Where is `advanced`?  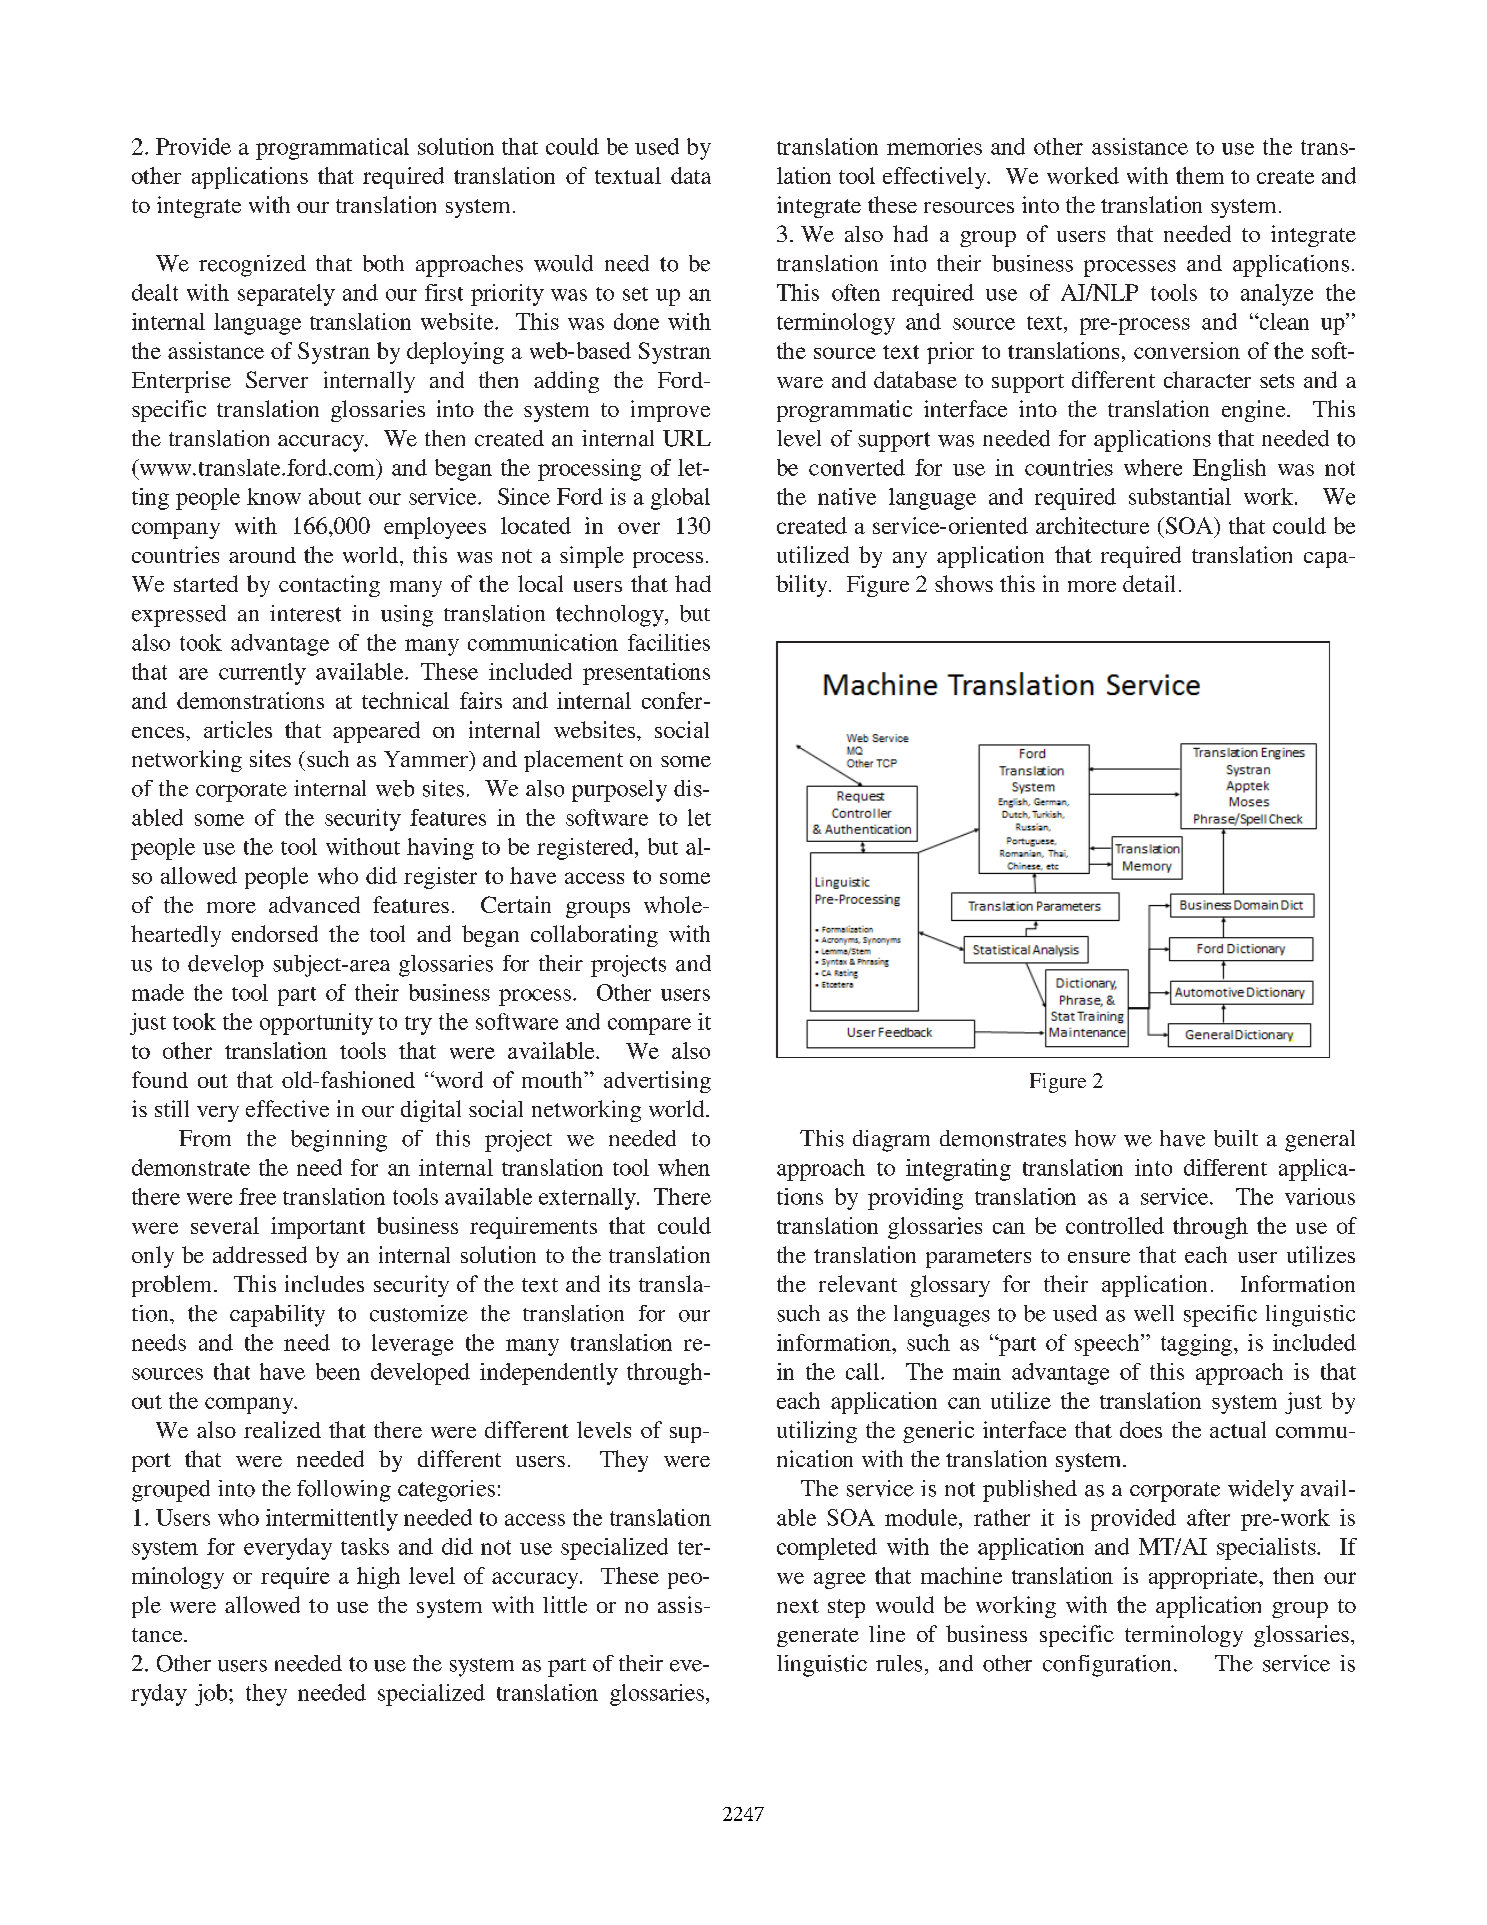 advanced is located at coordinates (314, 904).
